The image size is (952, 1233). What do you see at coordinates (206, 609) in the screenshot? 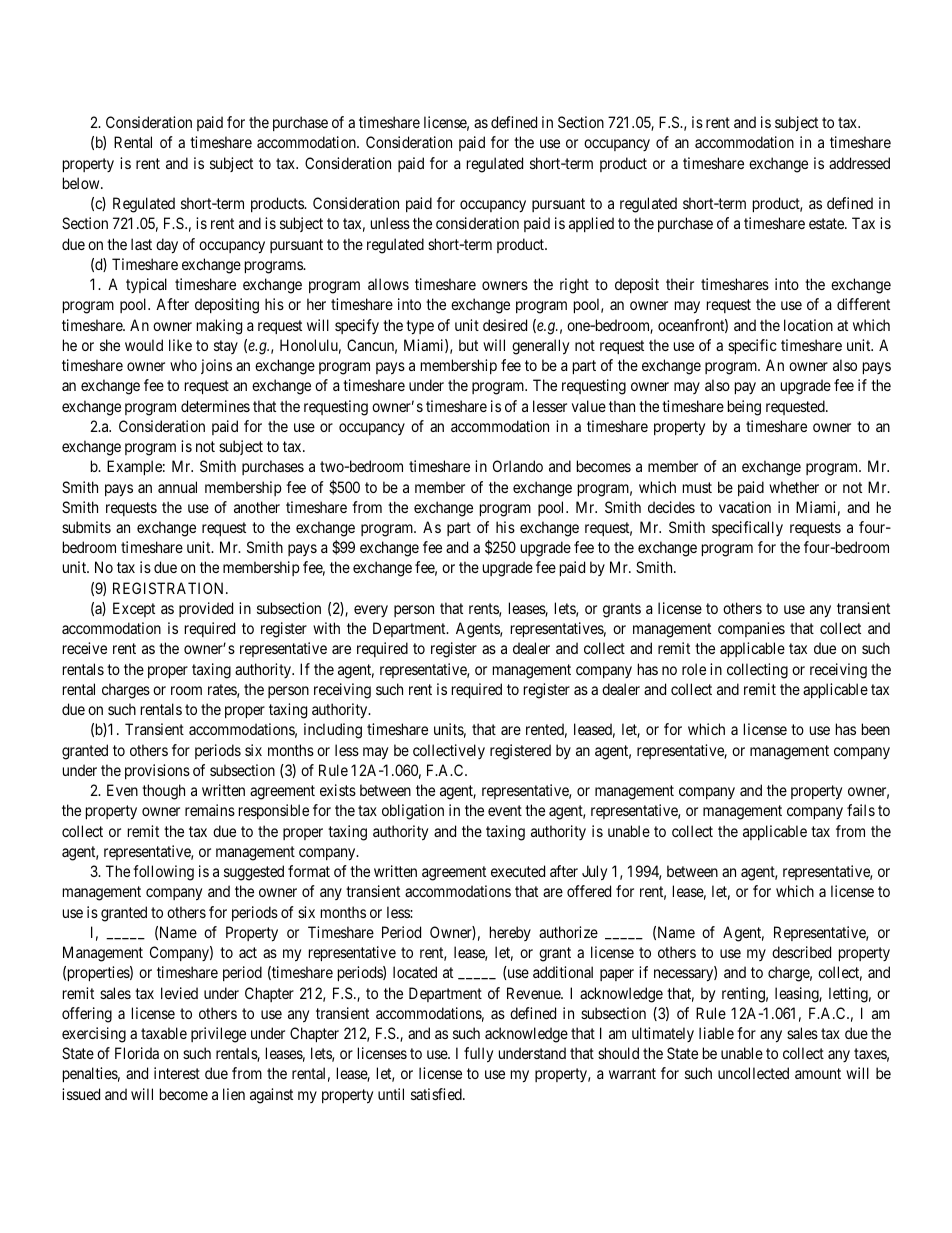
I see `provided` at bounding box center [206, 609].
